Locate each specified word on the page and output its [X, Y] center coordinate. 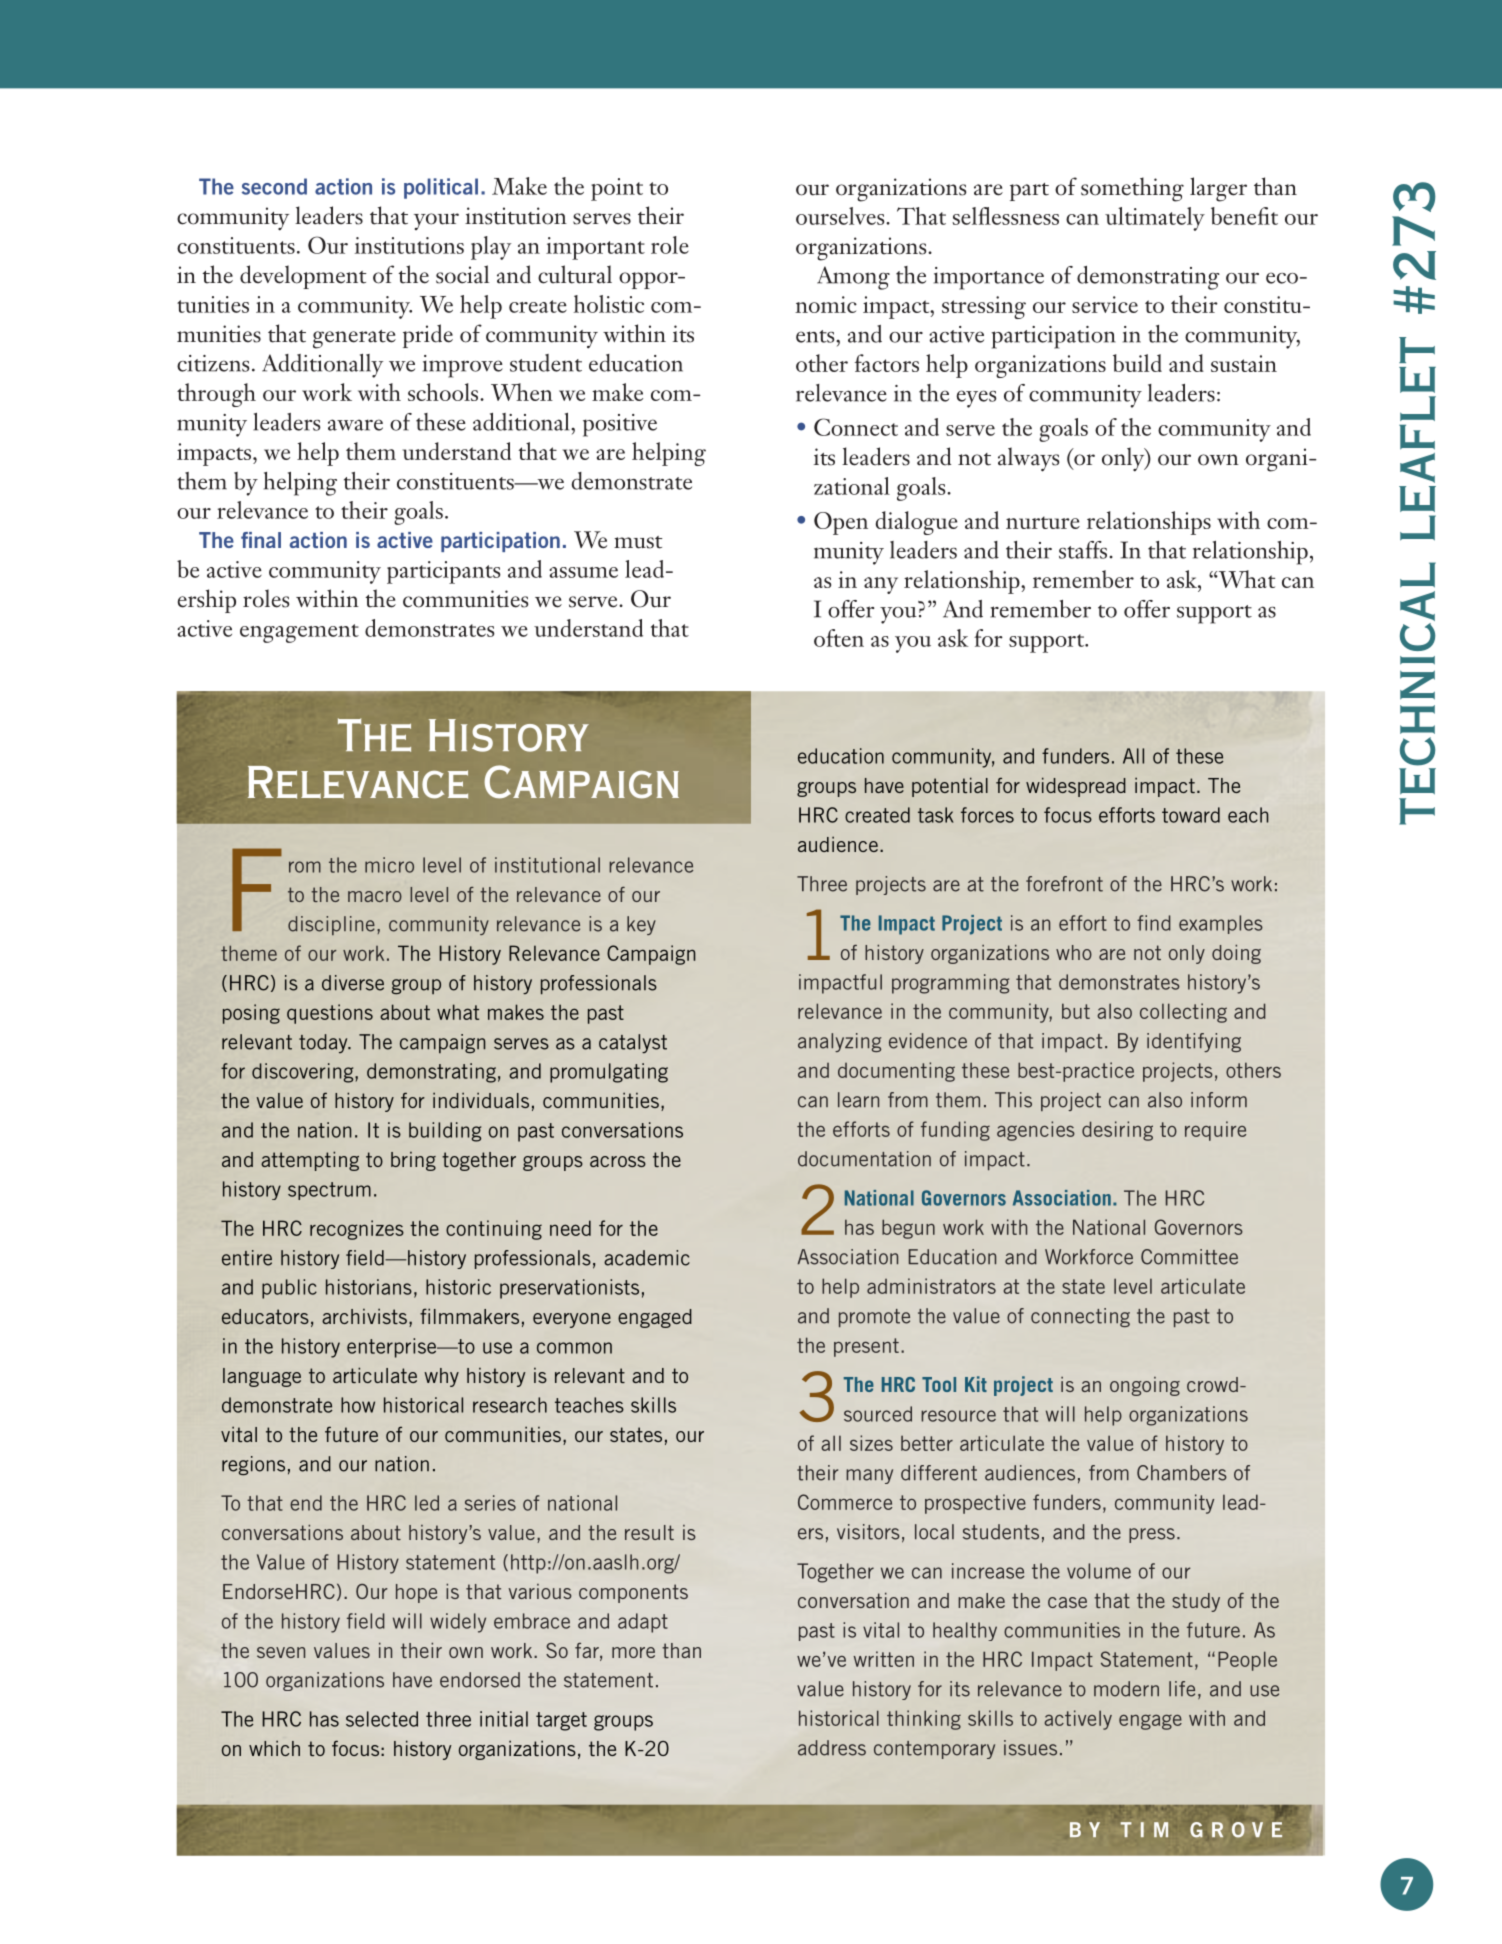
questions [330, 1014]
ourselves [841, 216]
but [1076, 1011]
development [303, 277]
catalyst [633, 1043]
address [832, 1748]
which [274, 1748]
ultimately [1155, 219]
